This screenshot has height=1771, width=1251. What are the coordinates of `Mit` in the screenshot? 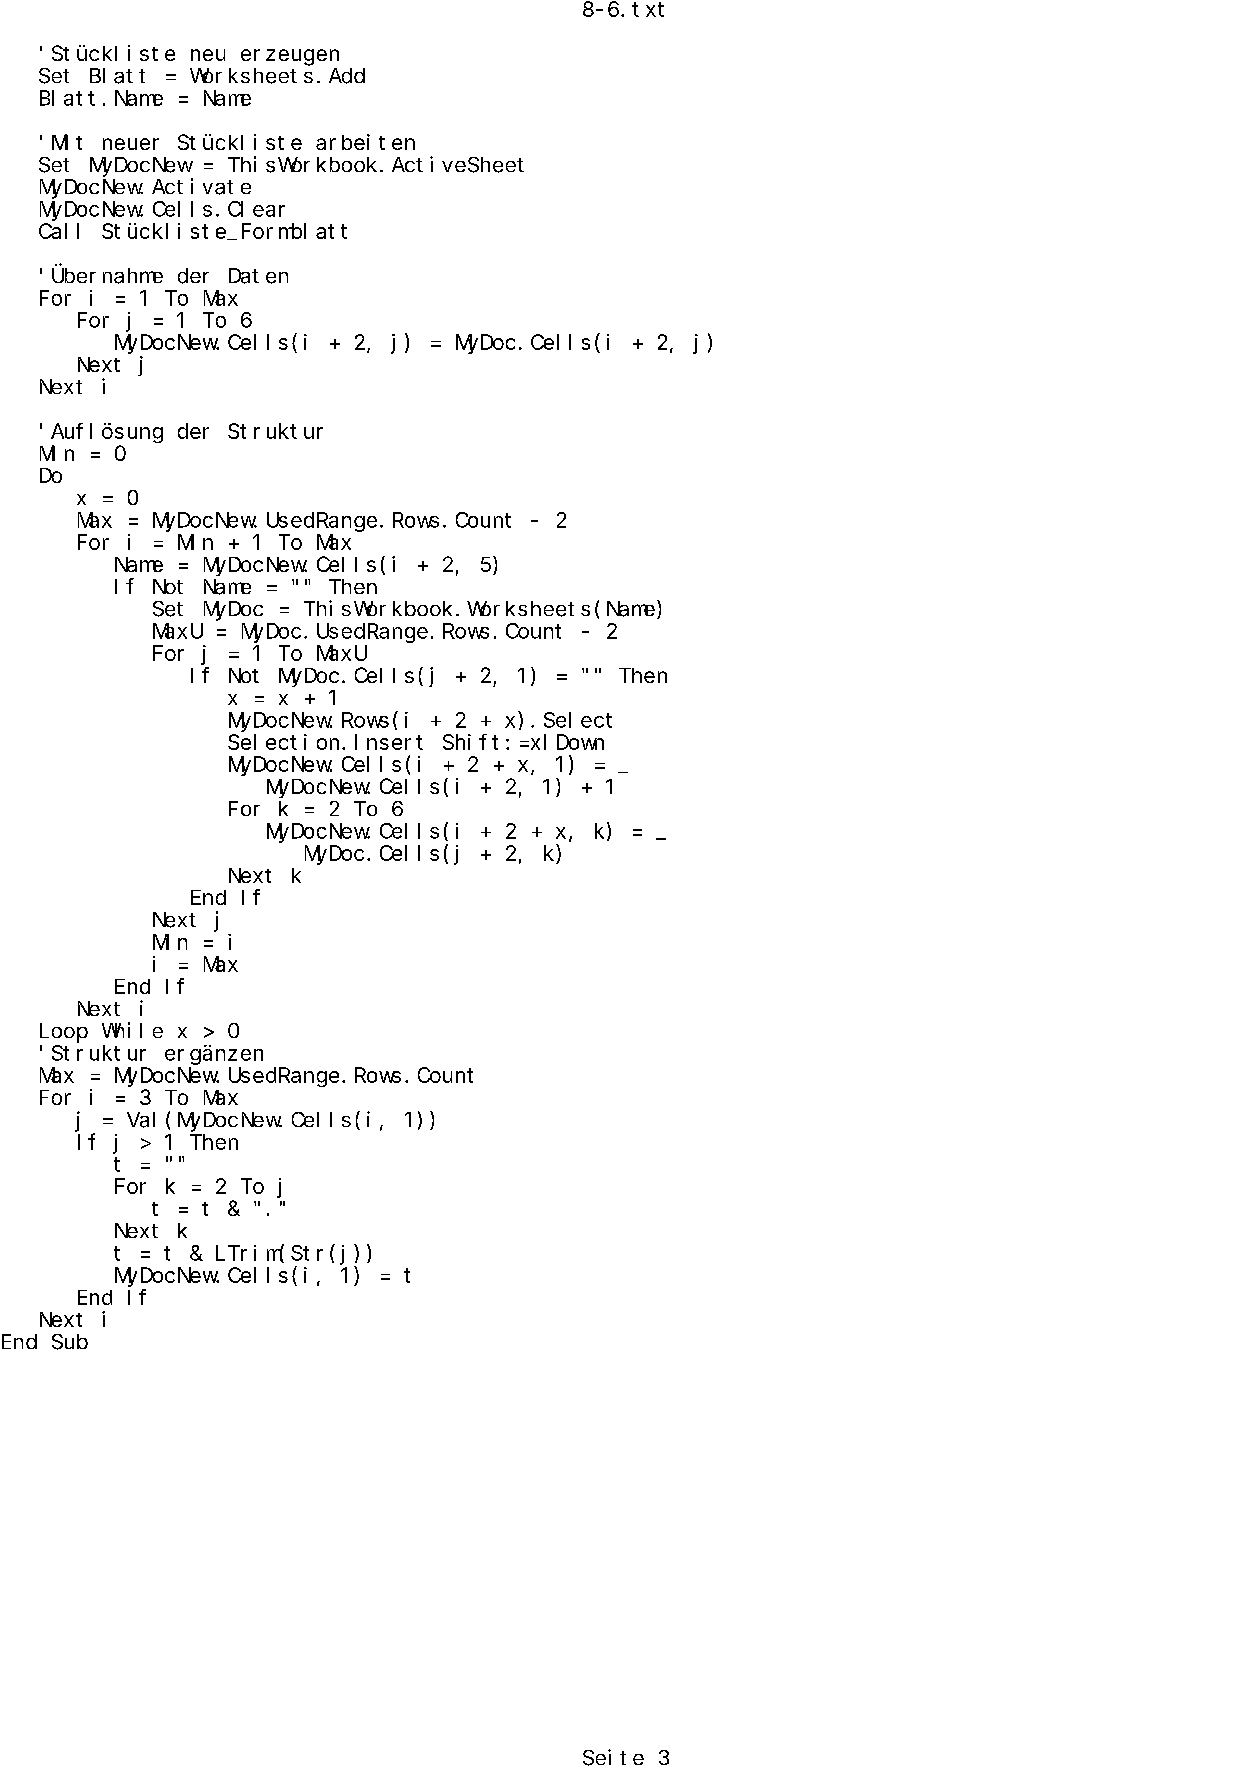 It's located at (67, 142).
